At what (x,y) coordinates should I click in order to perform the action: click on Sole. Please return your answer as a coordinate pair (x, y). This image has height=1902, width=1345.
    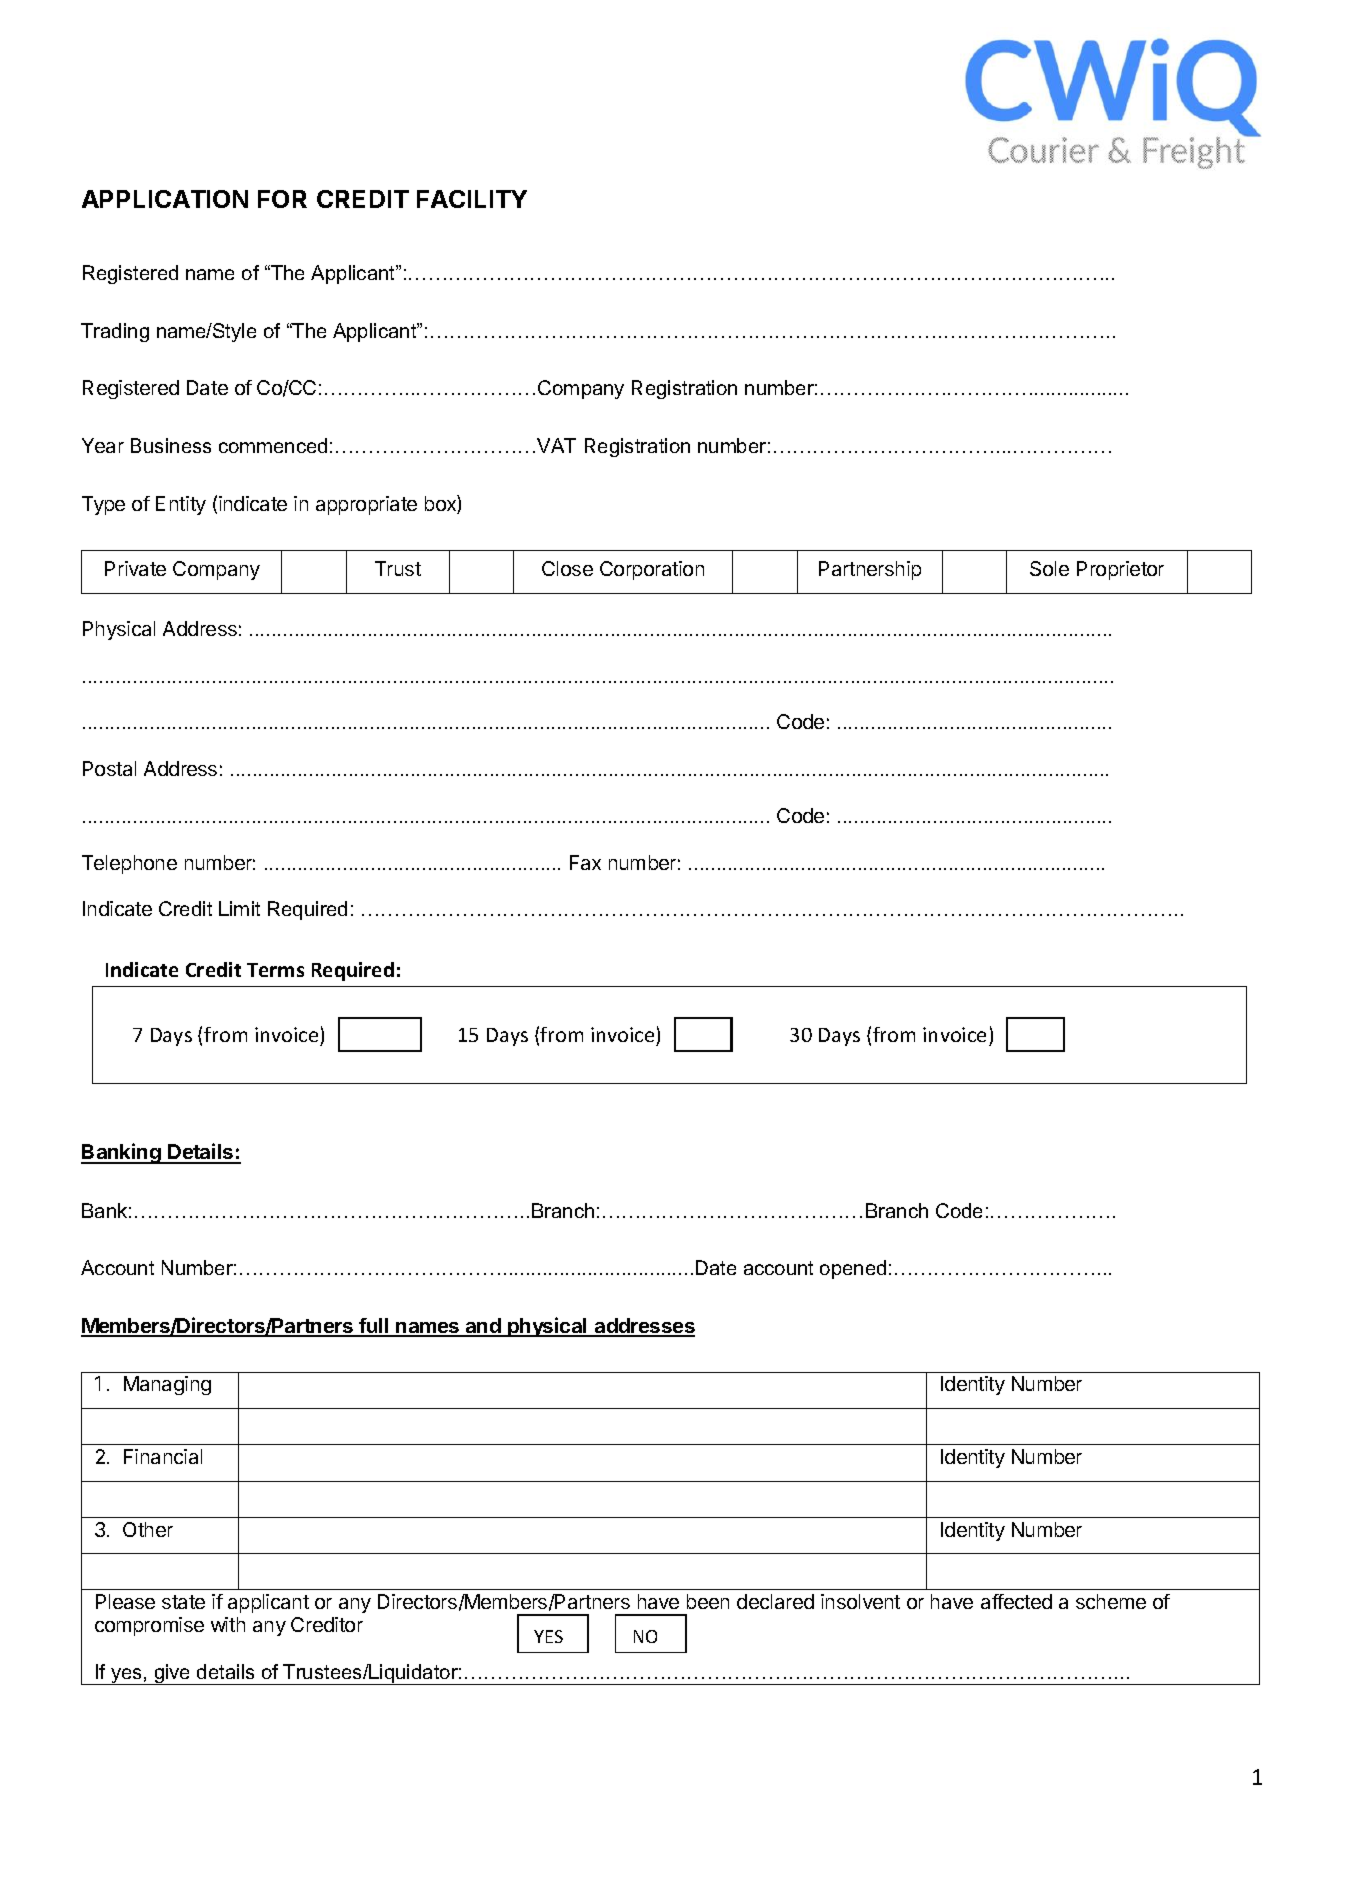
    Looking at the image, I should click on (1049, 568).
